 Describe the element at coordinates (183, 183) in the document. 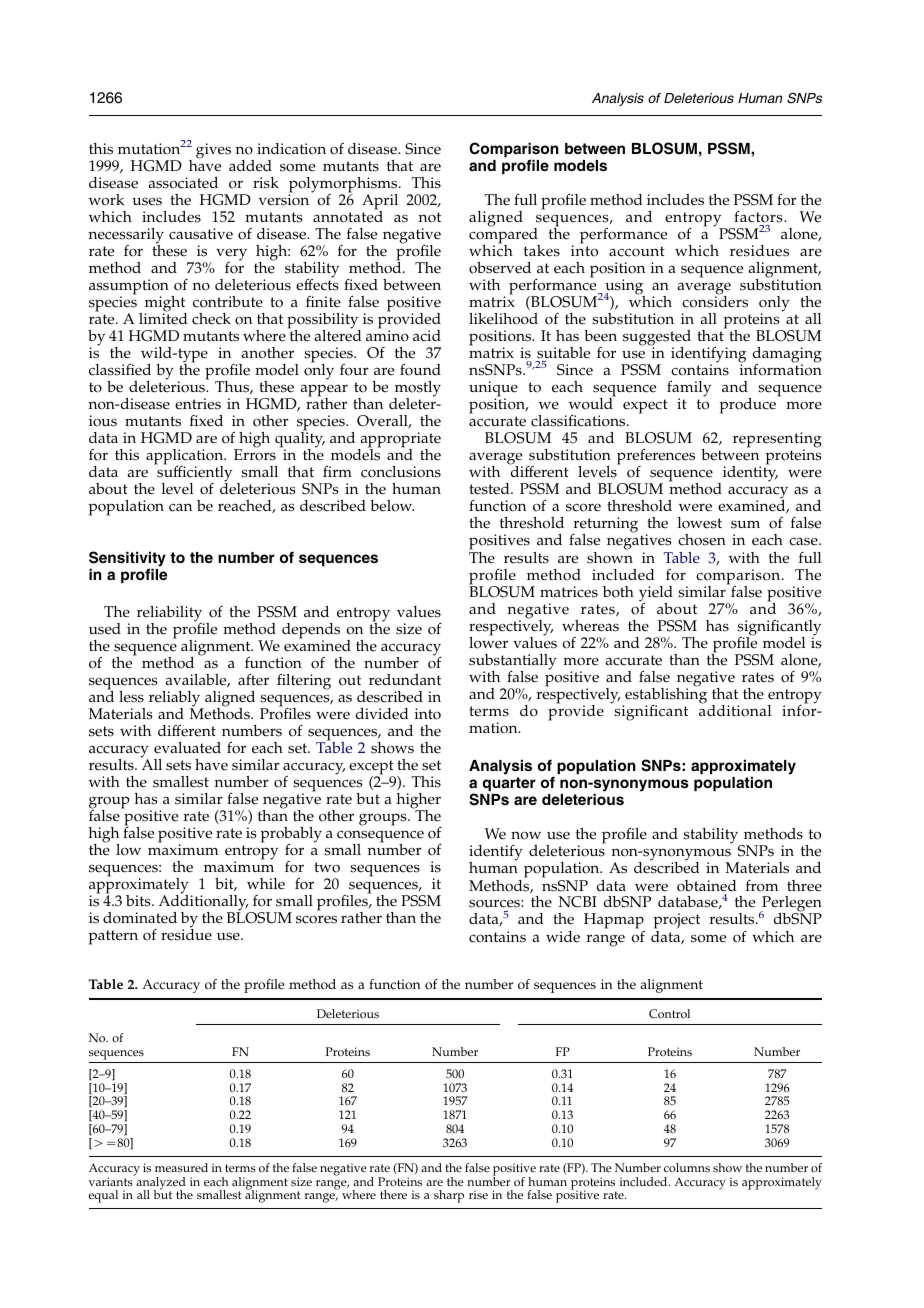

I see `associated` at that location.
